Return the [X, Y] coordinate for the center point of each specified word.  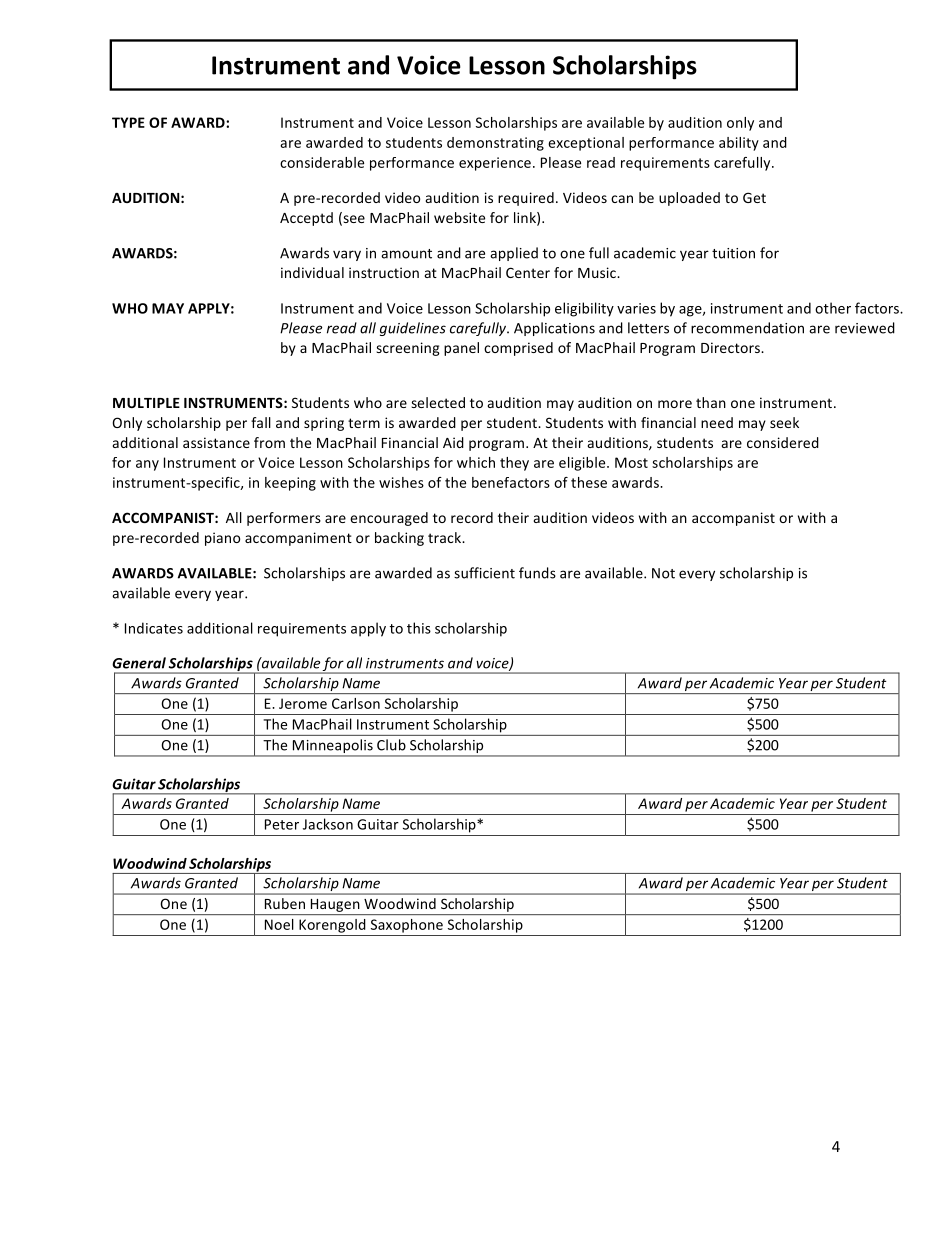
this [419, 628]
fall [261, 422]
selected [438, 402]
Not [663, 573]
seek [784, 422]
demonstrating [495, 144]
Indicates [154, 628]
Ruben [285, 903]
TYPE [128, 122]
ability [739, 144]
